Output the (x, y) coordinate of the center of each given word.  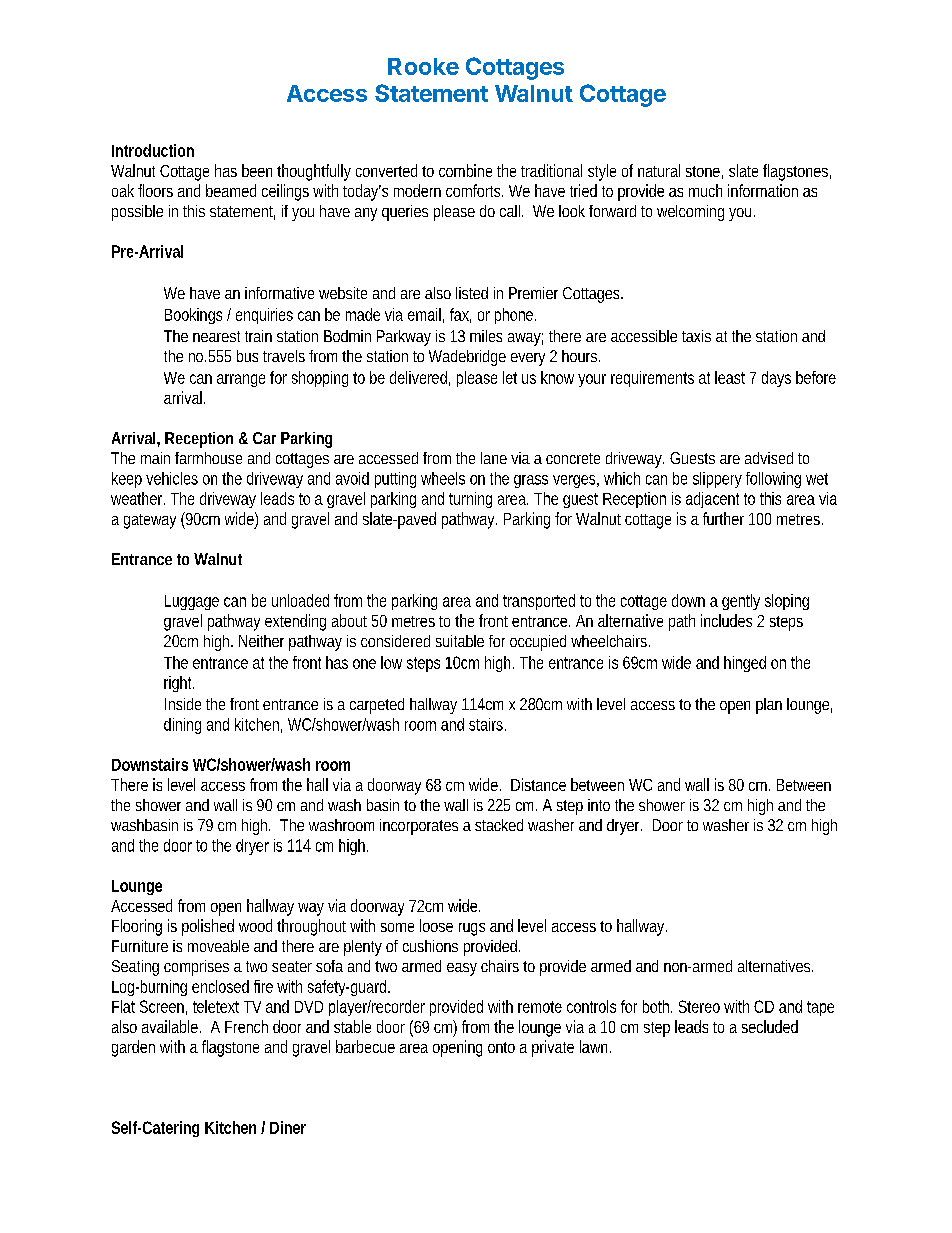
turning (470, 500)
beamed (231, 190)
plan (769, 706)
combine (465, 170)
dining (182, 726)
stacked (499, 825)
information (763, 190)
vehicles (172, 478)
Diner (288, 1127)
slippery (717, 480)
